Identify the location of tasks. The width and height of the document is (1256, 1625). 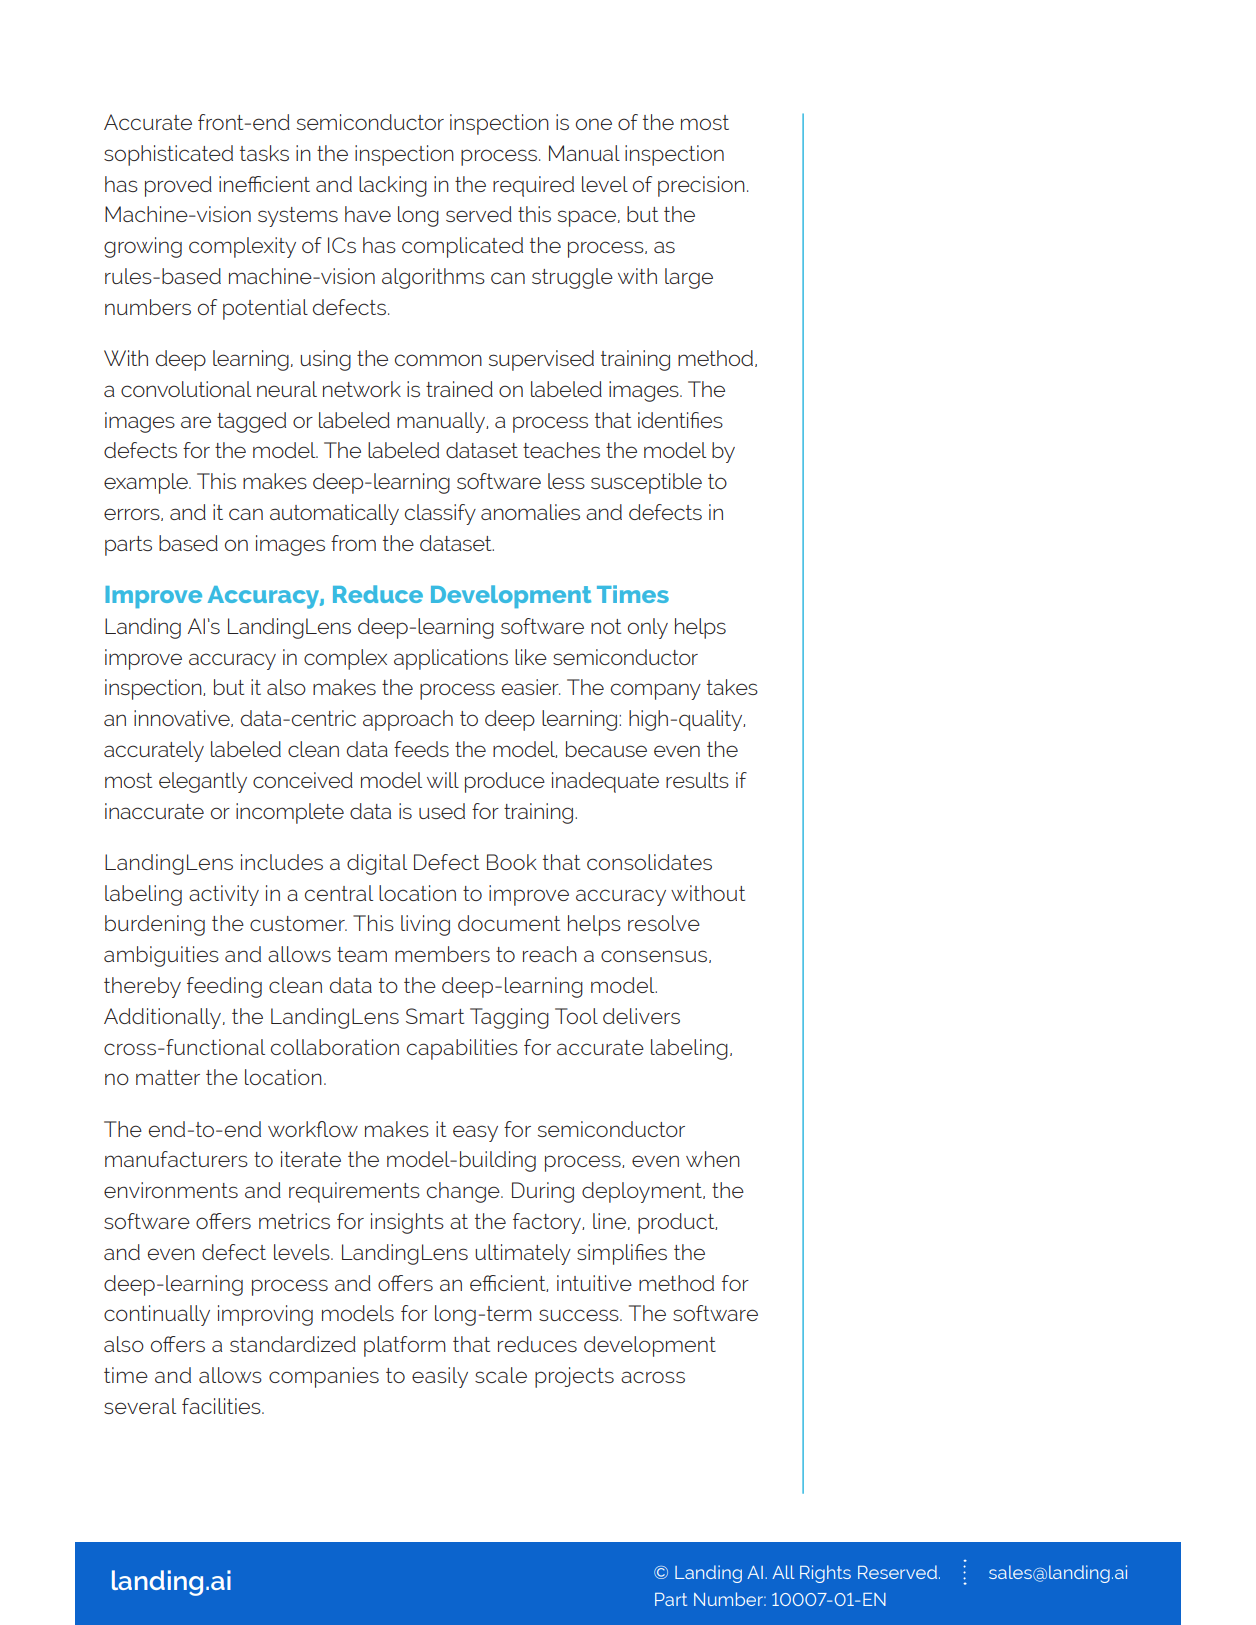
(264, 153).
